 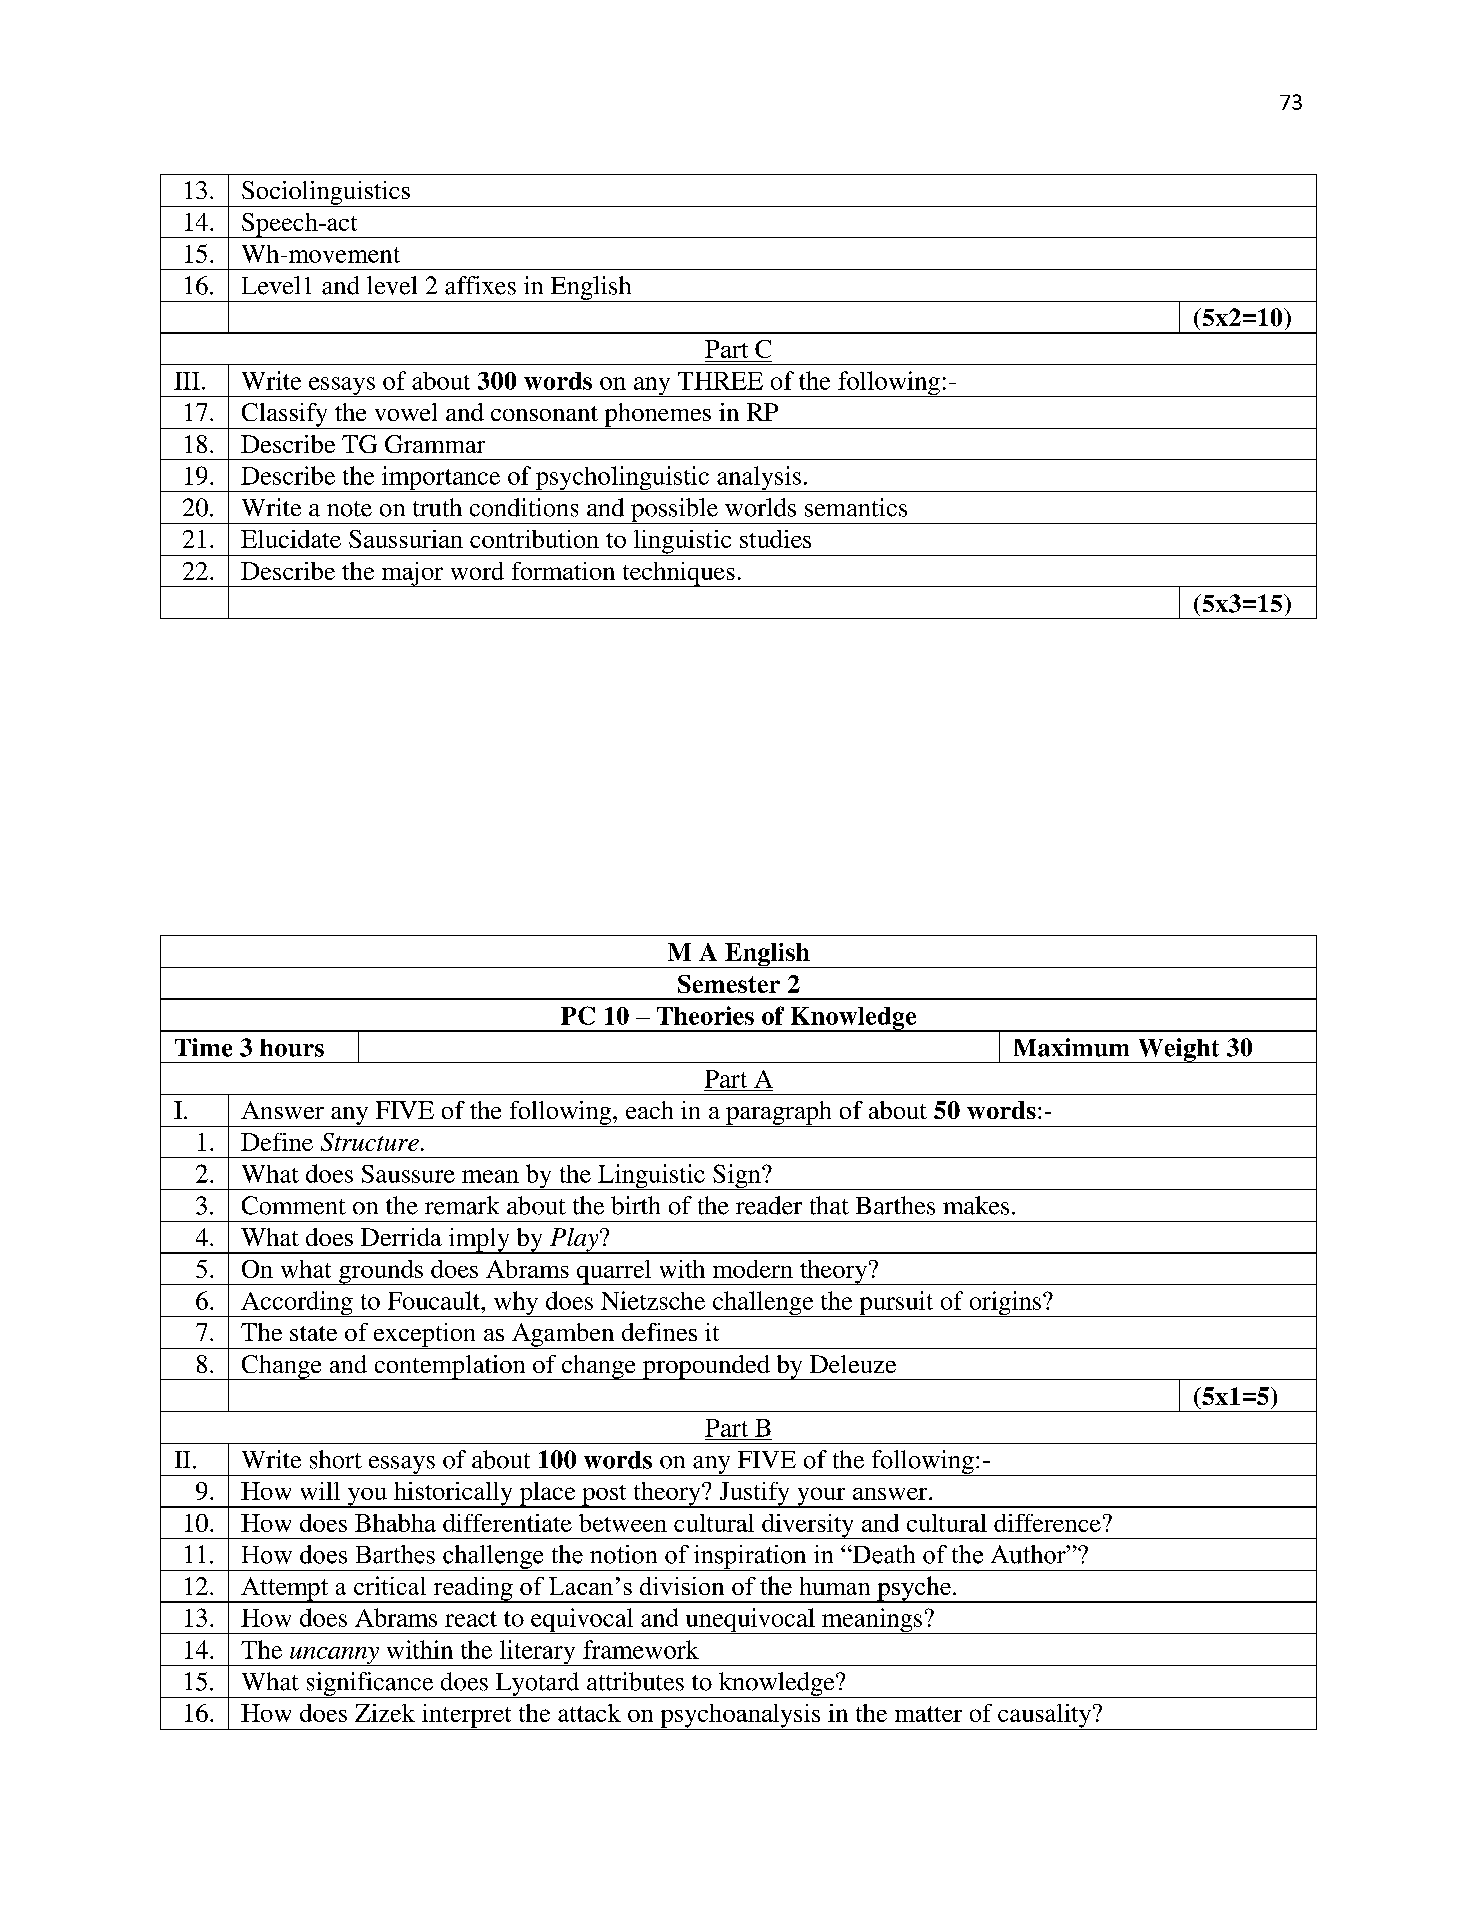 What do you see at coordinates (856, 507) in the screenshot?
I see `semantics` at bounding box center [856, 507].
